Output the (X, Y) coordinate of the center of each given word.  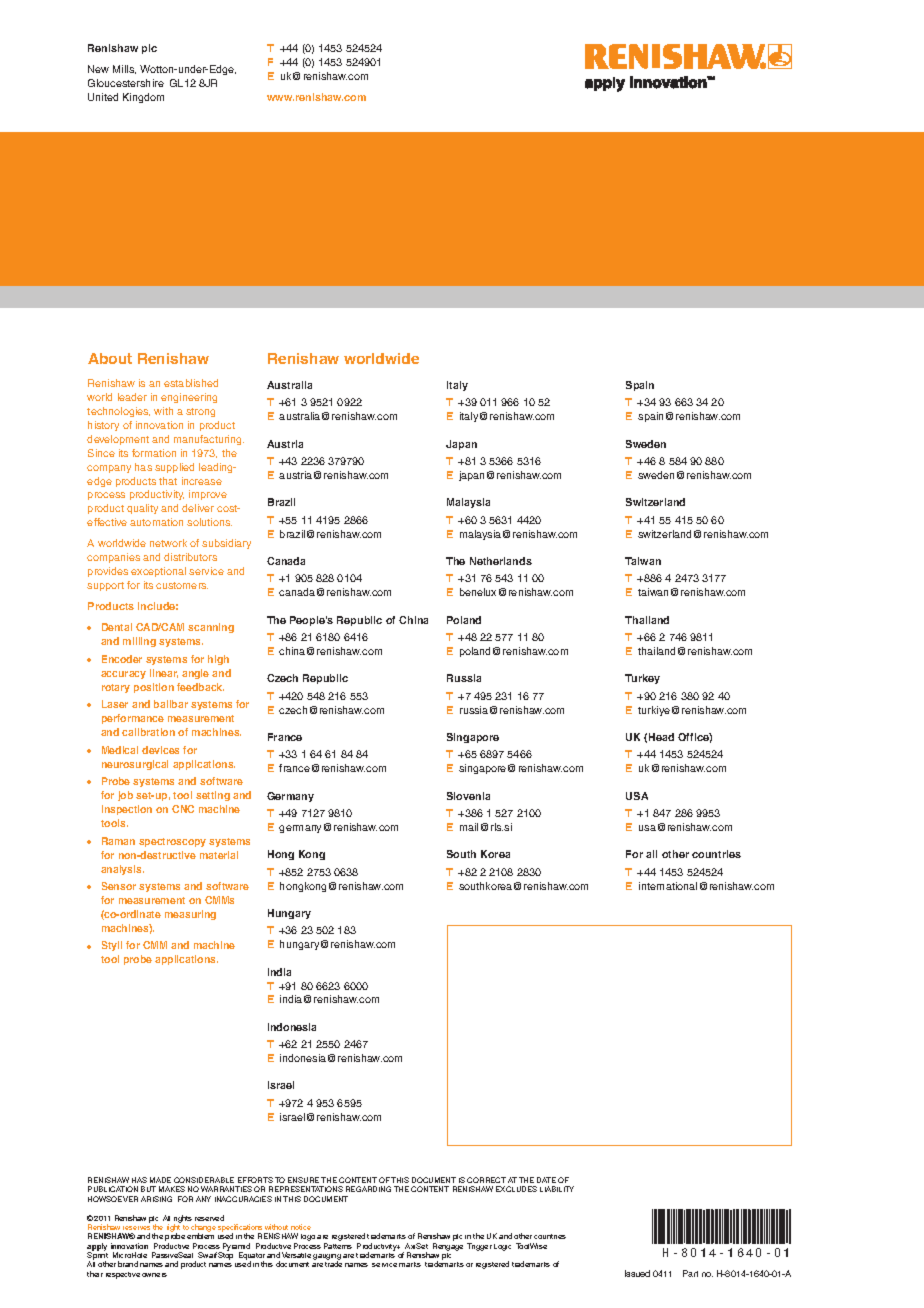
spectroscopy (172, 842)
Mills (124, 69)
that (168, 481)
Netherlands (501, 561)
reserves (136, 1228)
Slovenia (468, 796)
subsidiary (226, 544)
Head (661, 737)
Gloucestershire (126, 83)
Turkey (642, 679)
